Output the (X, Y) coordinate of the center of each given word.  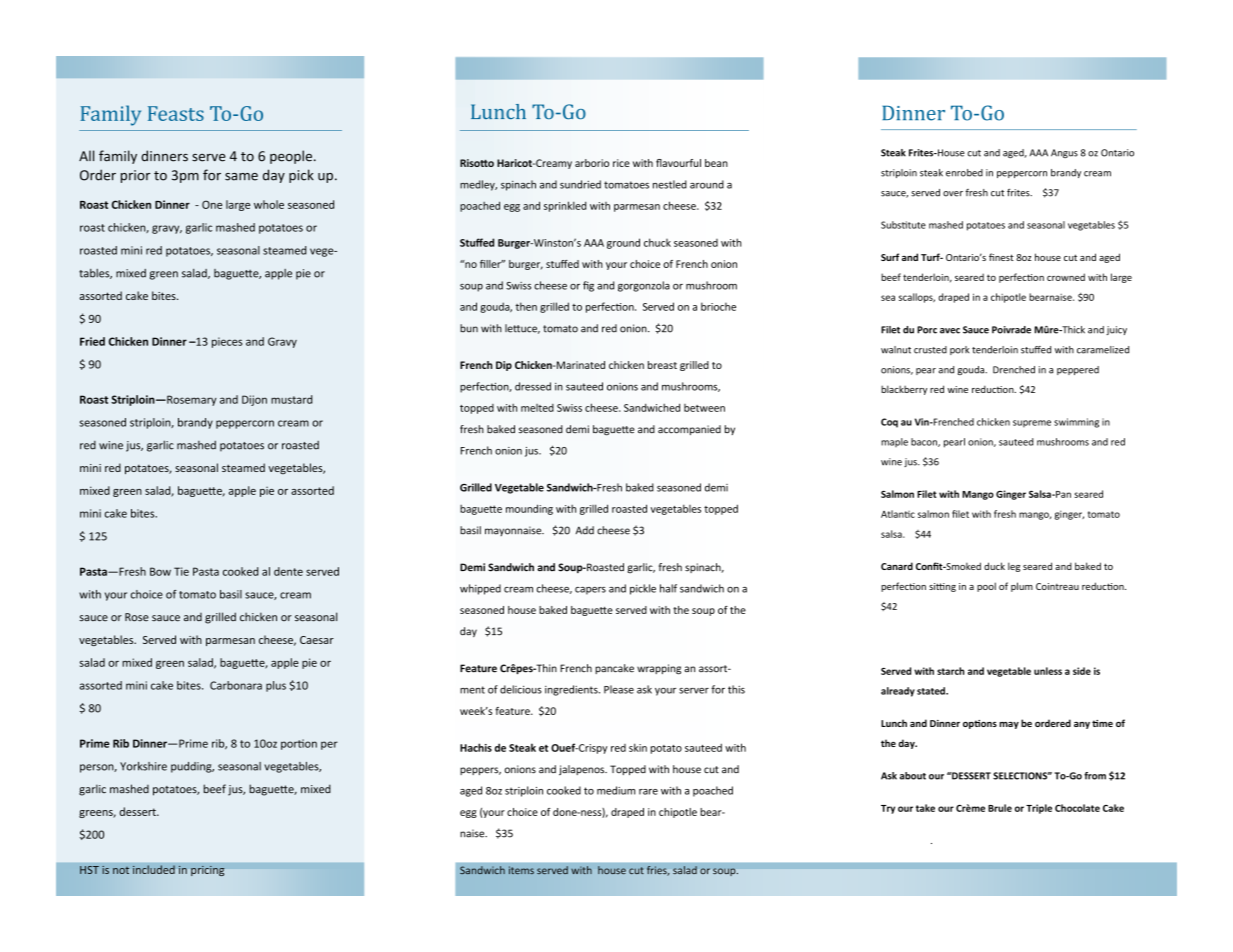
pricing (208, 870)
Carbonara (236, 685)
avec (950, 331)
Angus (1064, 153)
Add (585, 530)
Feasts (176, 113)
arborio (592, 163)
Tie (181, 571)
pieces (227, 342)
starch (950, 671)
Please (619, 689)
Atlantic (898, 514)
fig (588, 286)
